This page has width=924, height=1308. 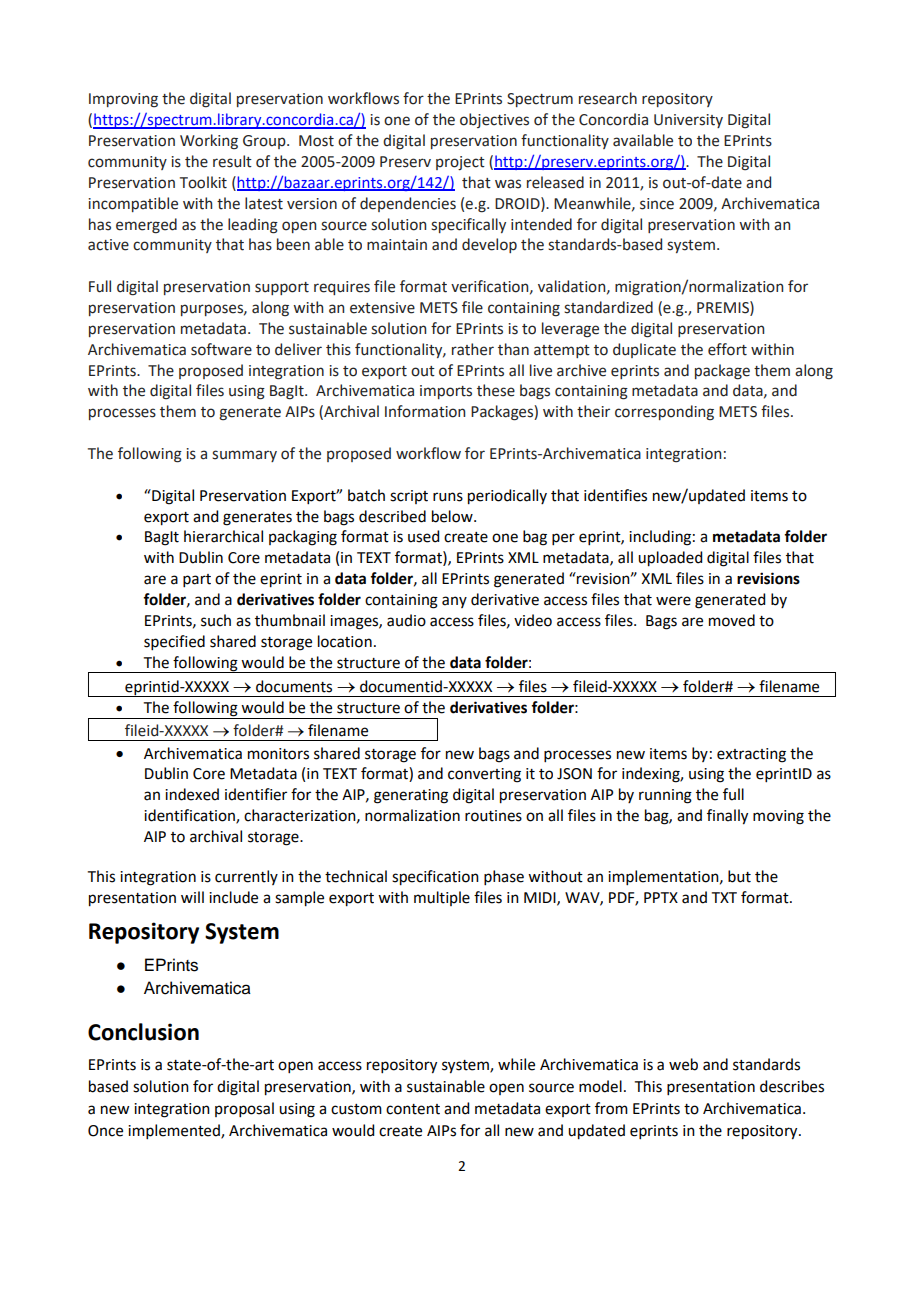 What do you see at coordinates (727, 349) in the page?
I see `effort` at bounding box center [727, 349].
